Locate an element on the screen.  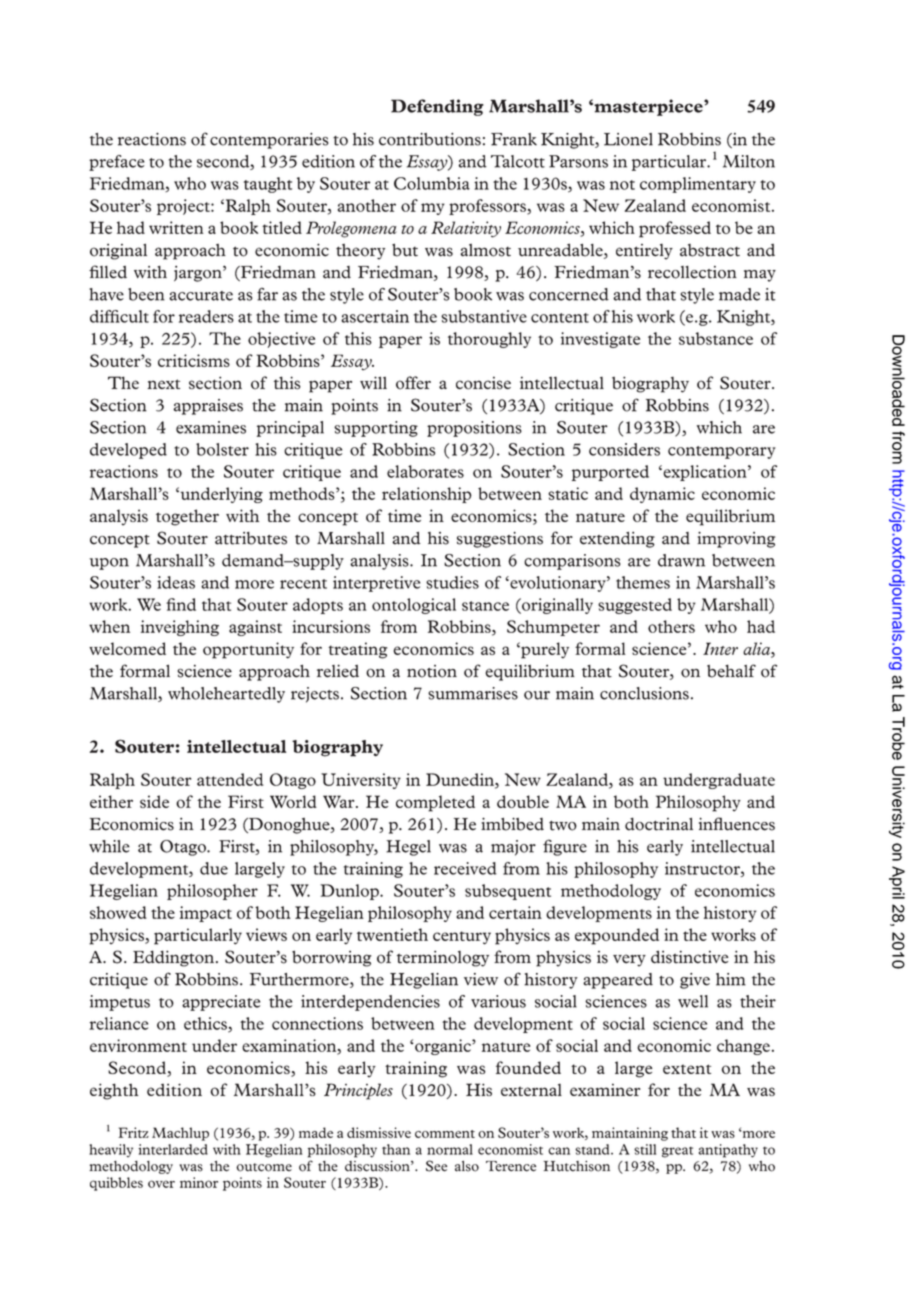
together is located at coordinates (187, 517).
